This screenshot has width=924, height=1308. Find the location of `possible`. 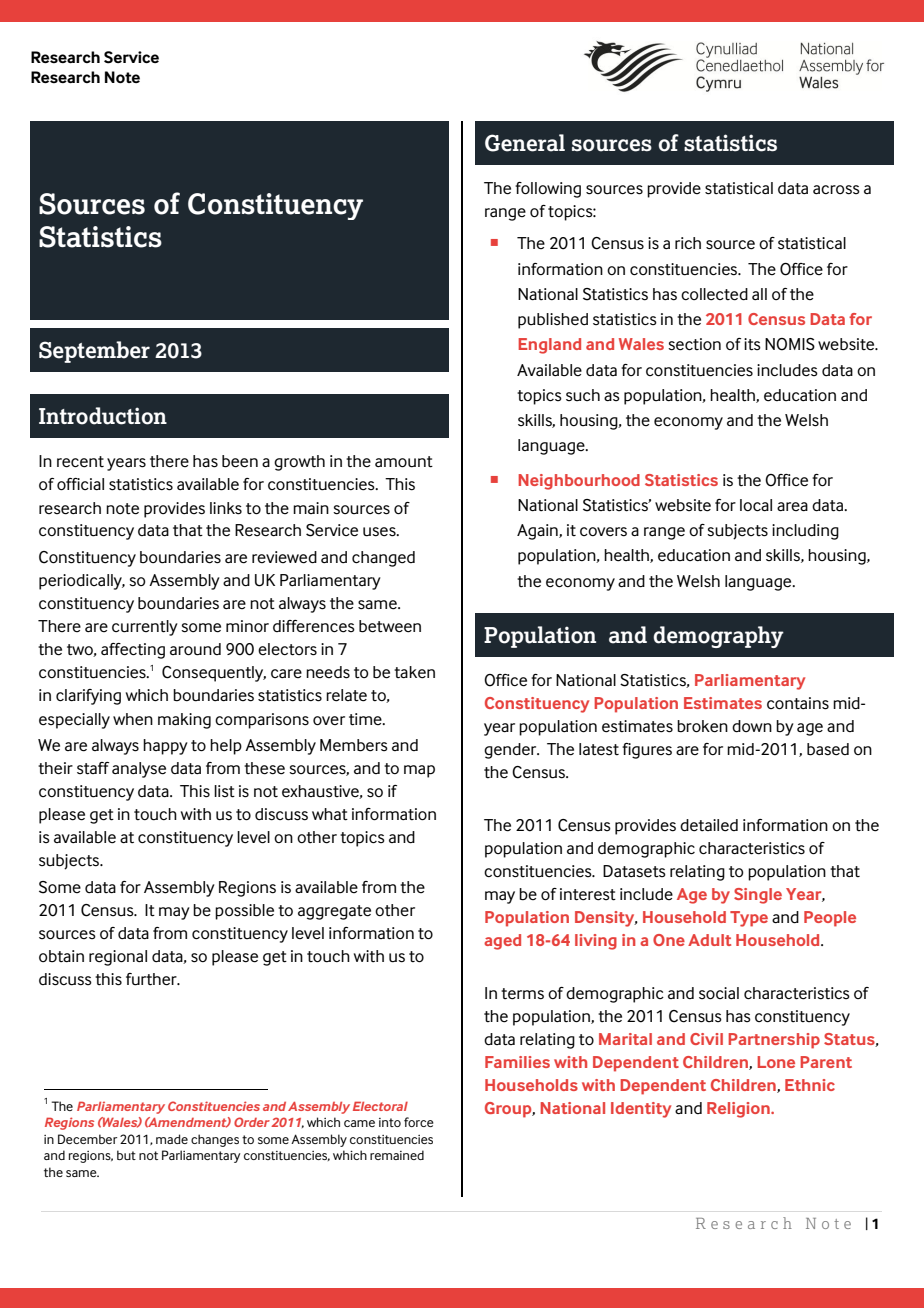

possible is located at coordinates (244, 912).
